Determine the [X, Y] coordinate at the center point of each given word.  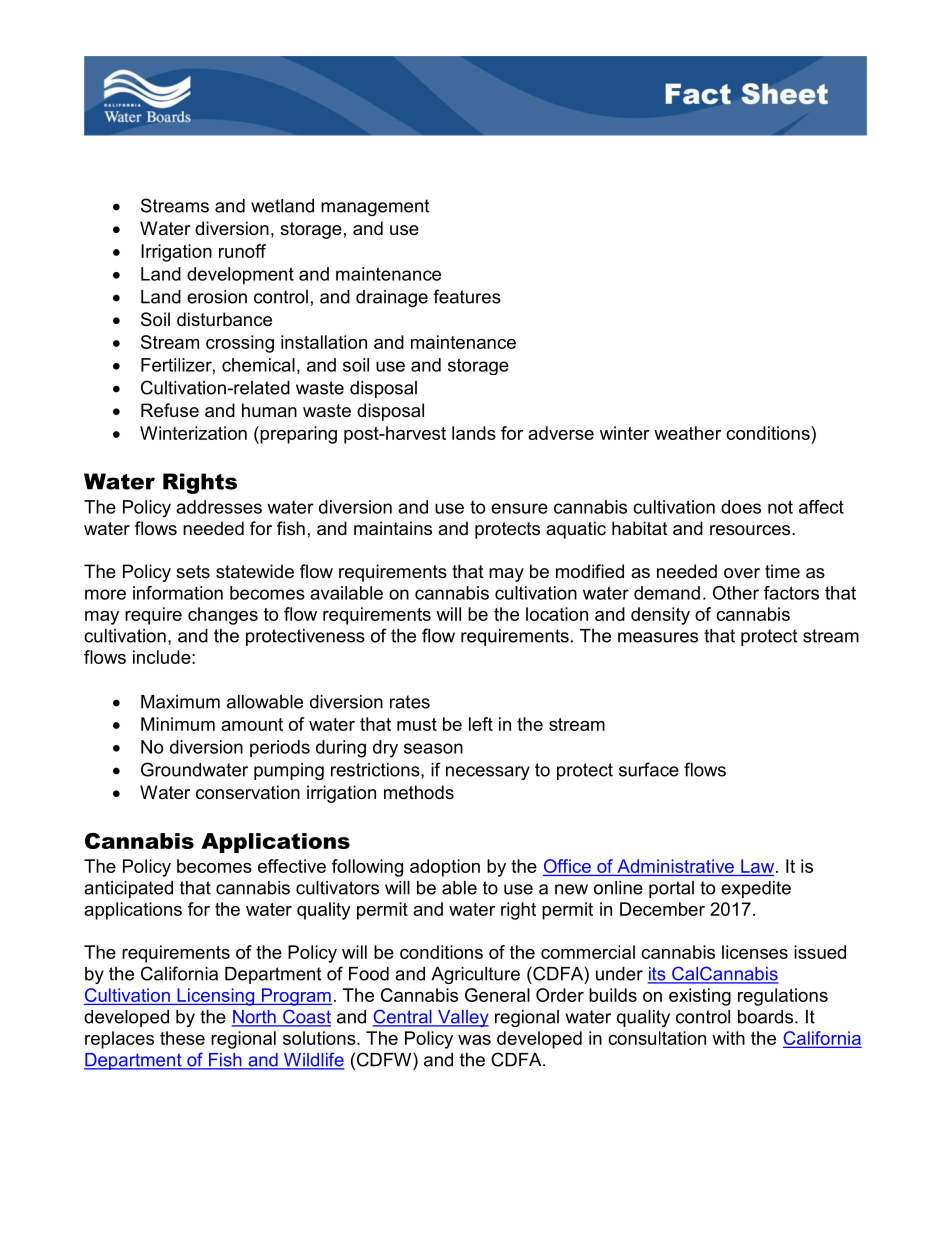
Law [759, 866]
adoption [445, 868]
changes [223, 616]
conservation [248, 792]
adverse [561, 433]
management [375, 207]
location [557, 614]
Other [736, 593]
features [467, 296]
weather [687, 433]
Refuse [170, 410]
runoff [242, 251]
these [182, 1038]
